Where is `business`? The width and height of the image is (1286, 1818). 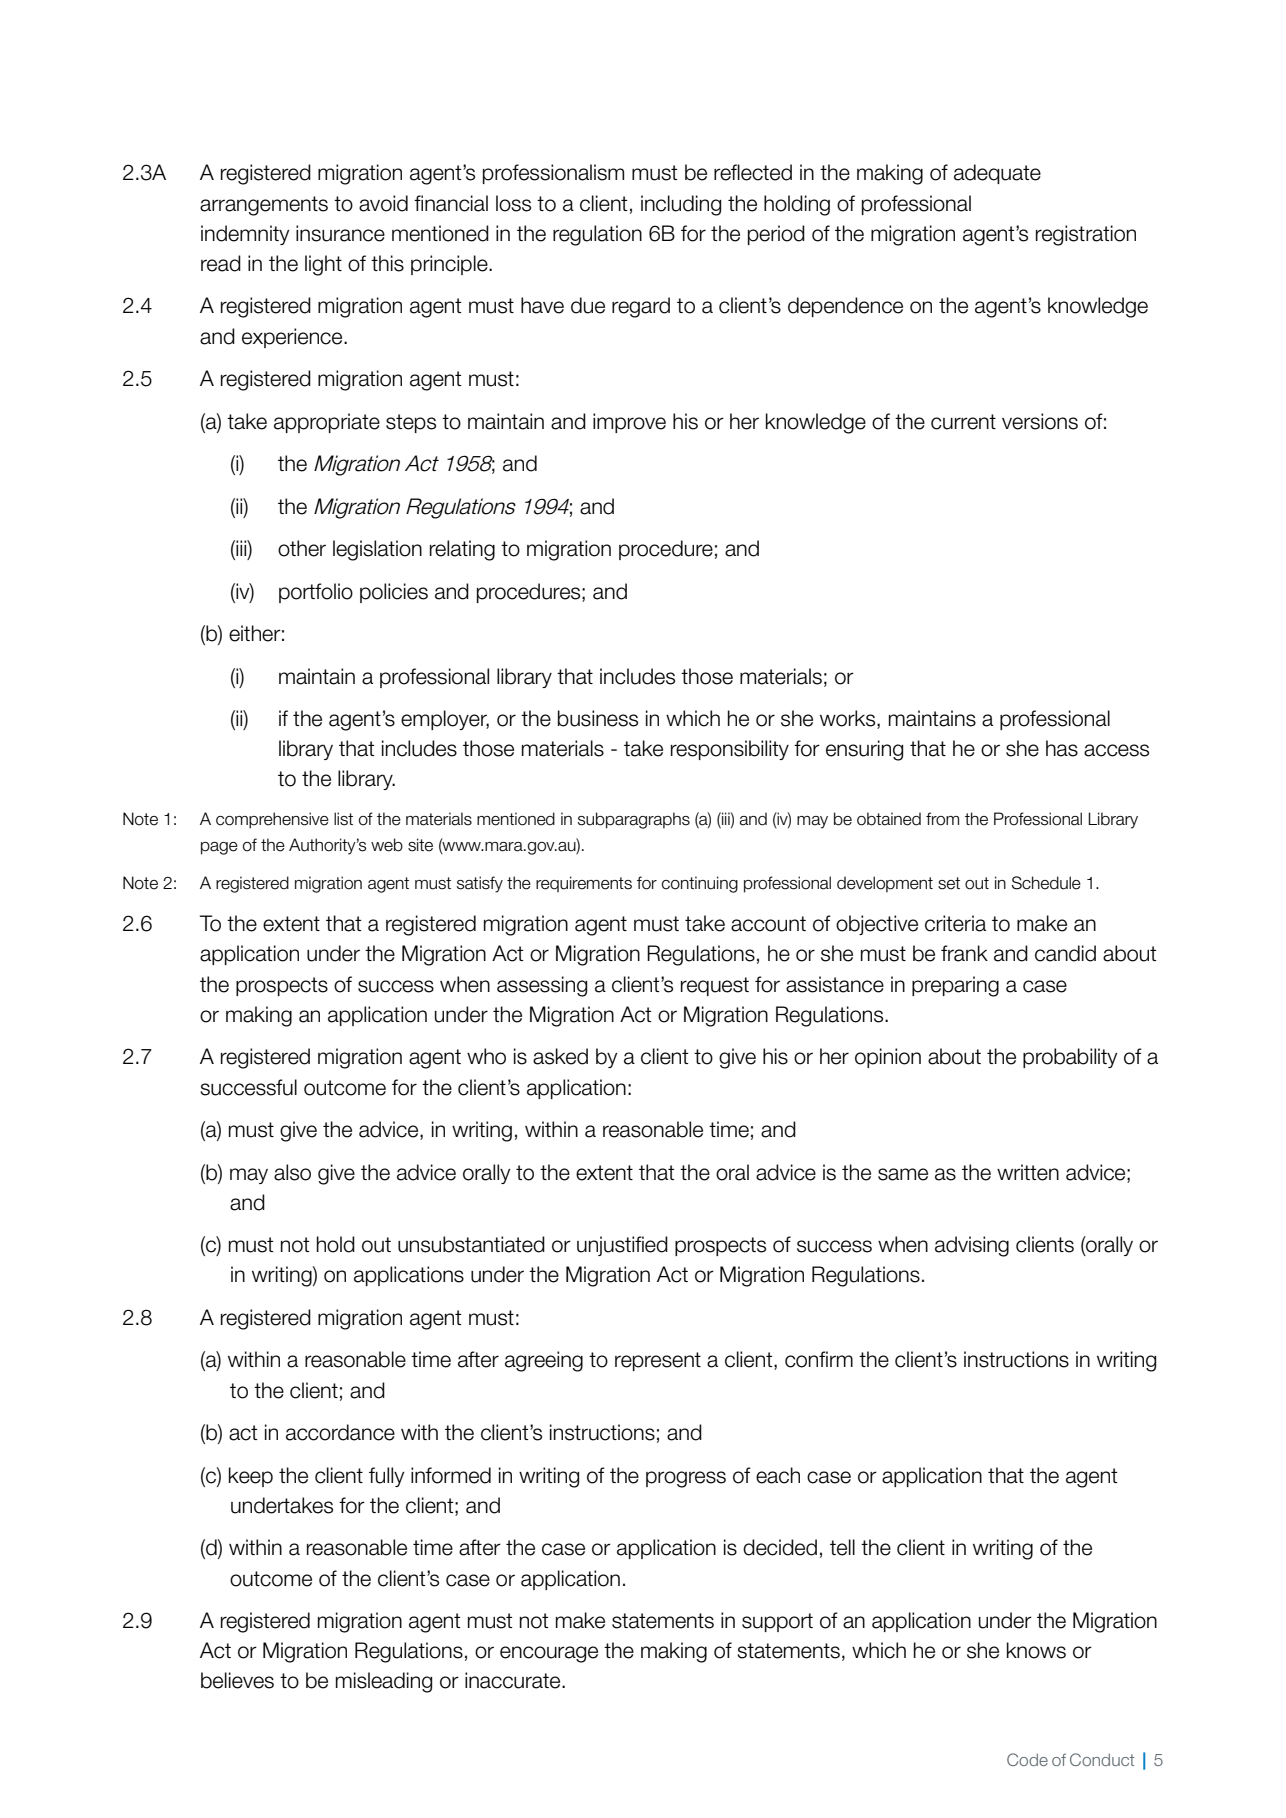
business is located at coordinates (598, 718).
